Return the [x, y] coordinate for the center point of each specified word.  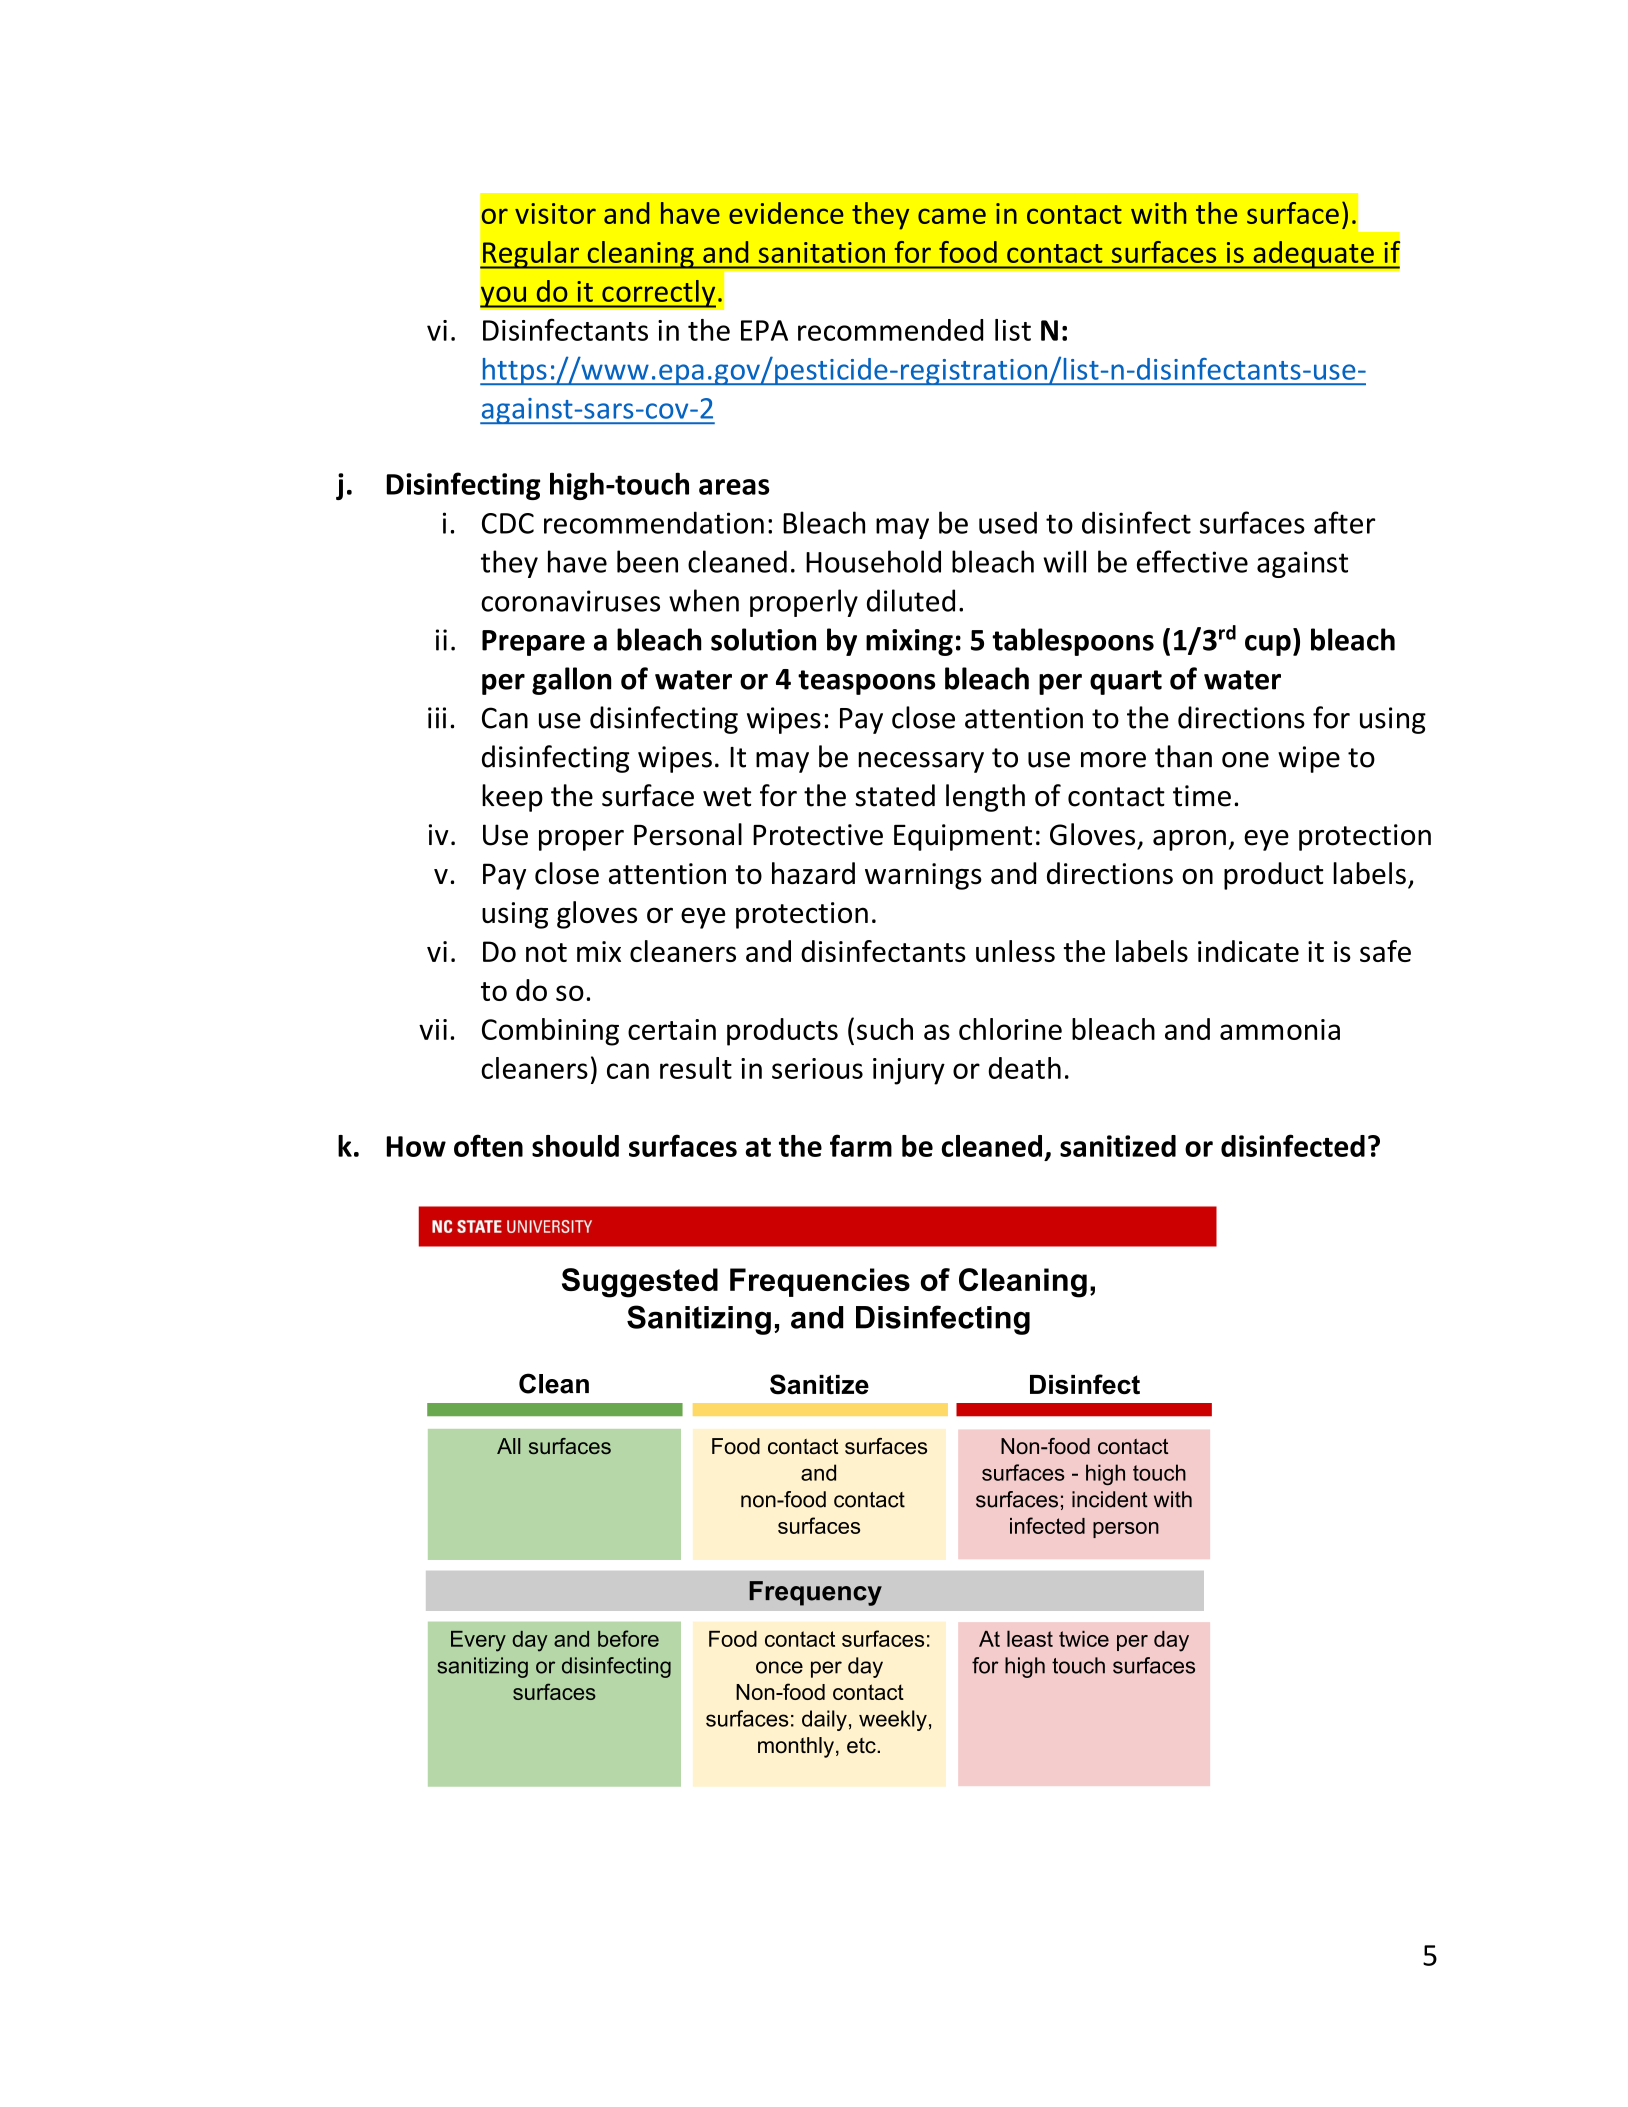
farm [861, 1145]
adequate [1313, 255]
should [575, 1146]
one [1245, 760]
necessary [921, 762]
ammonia [1280, 1029]
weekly [893, 1720]
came [952, 216]
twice [1084, 1639]
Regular [531, 255]
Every [478, 1641]
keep [512, 798]
